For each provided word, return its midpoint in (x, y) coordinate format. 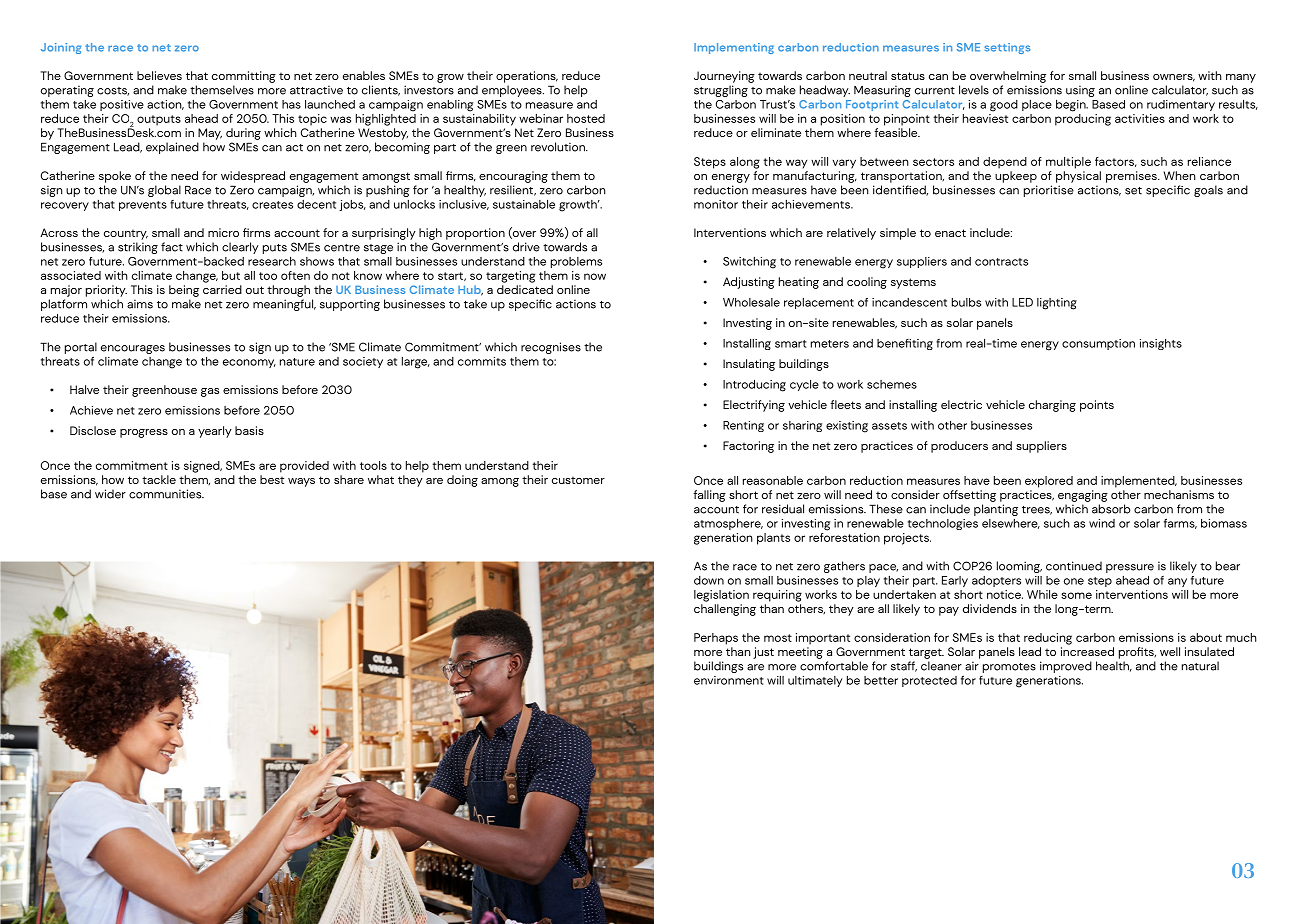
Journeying (724, 77)
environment (729, 680)
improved (1066, 667)
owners (1174, 78)
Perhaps (716, 639)
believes (159, 75)
